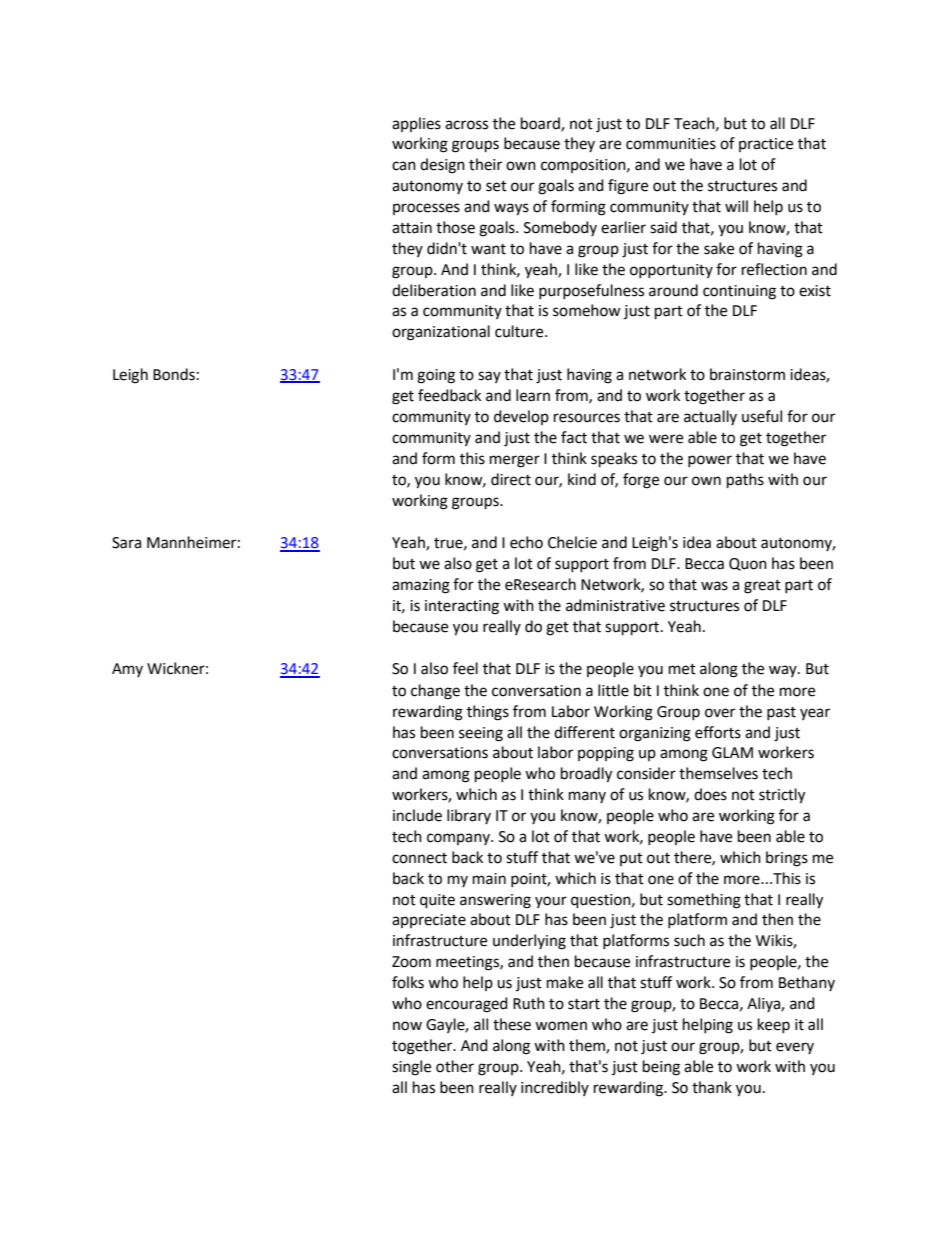 The height and width of the page is (1233, 952). I want to click on their, so click(485, 164).
